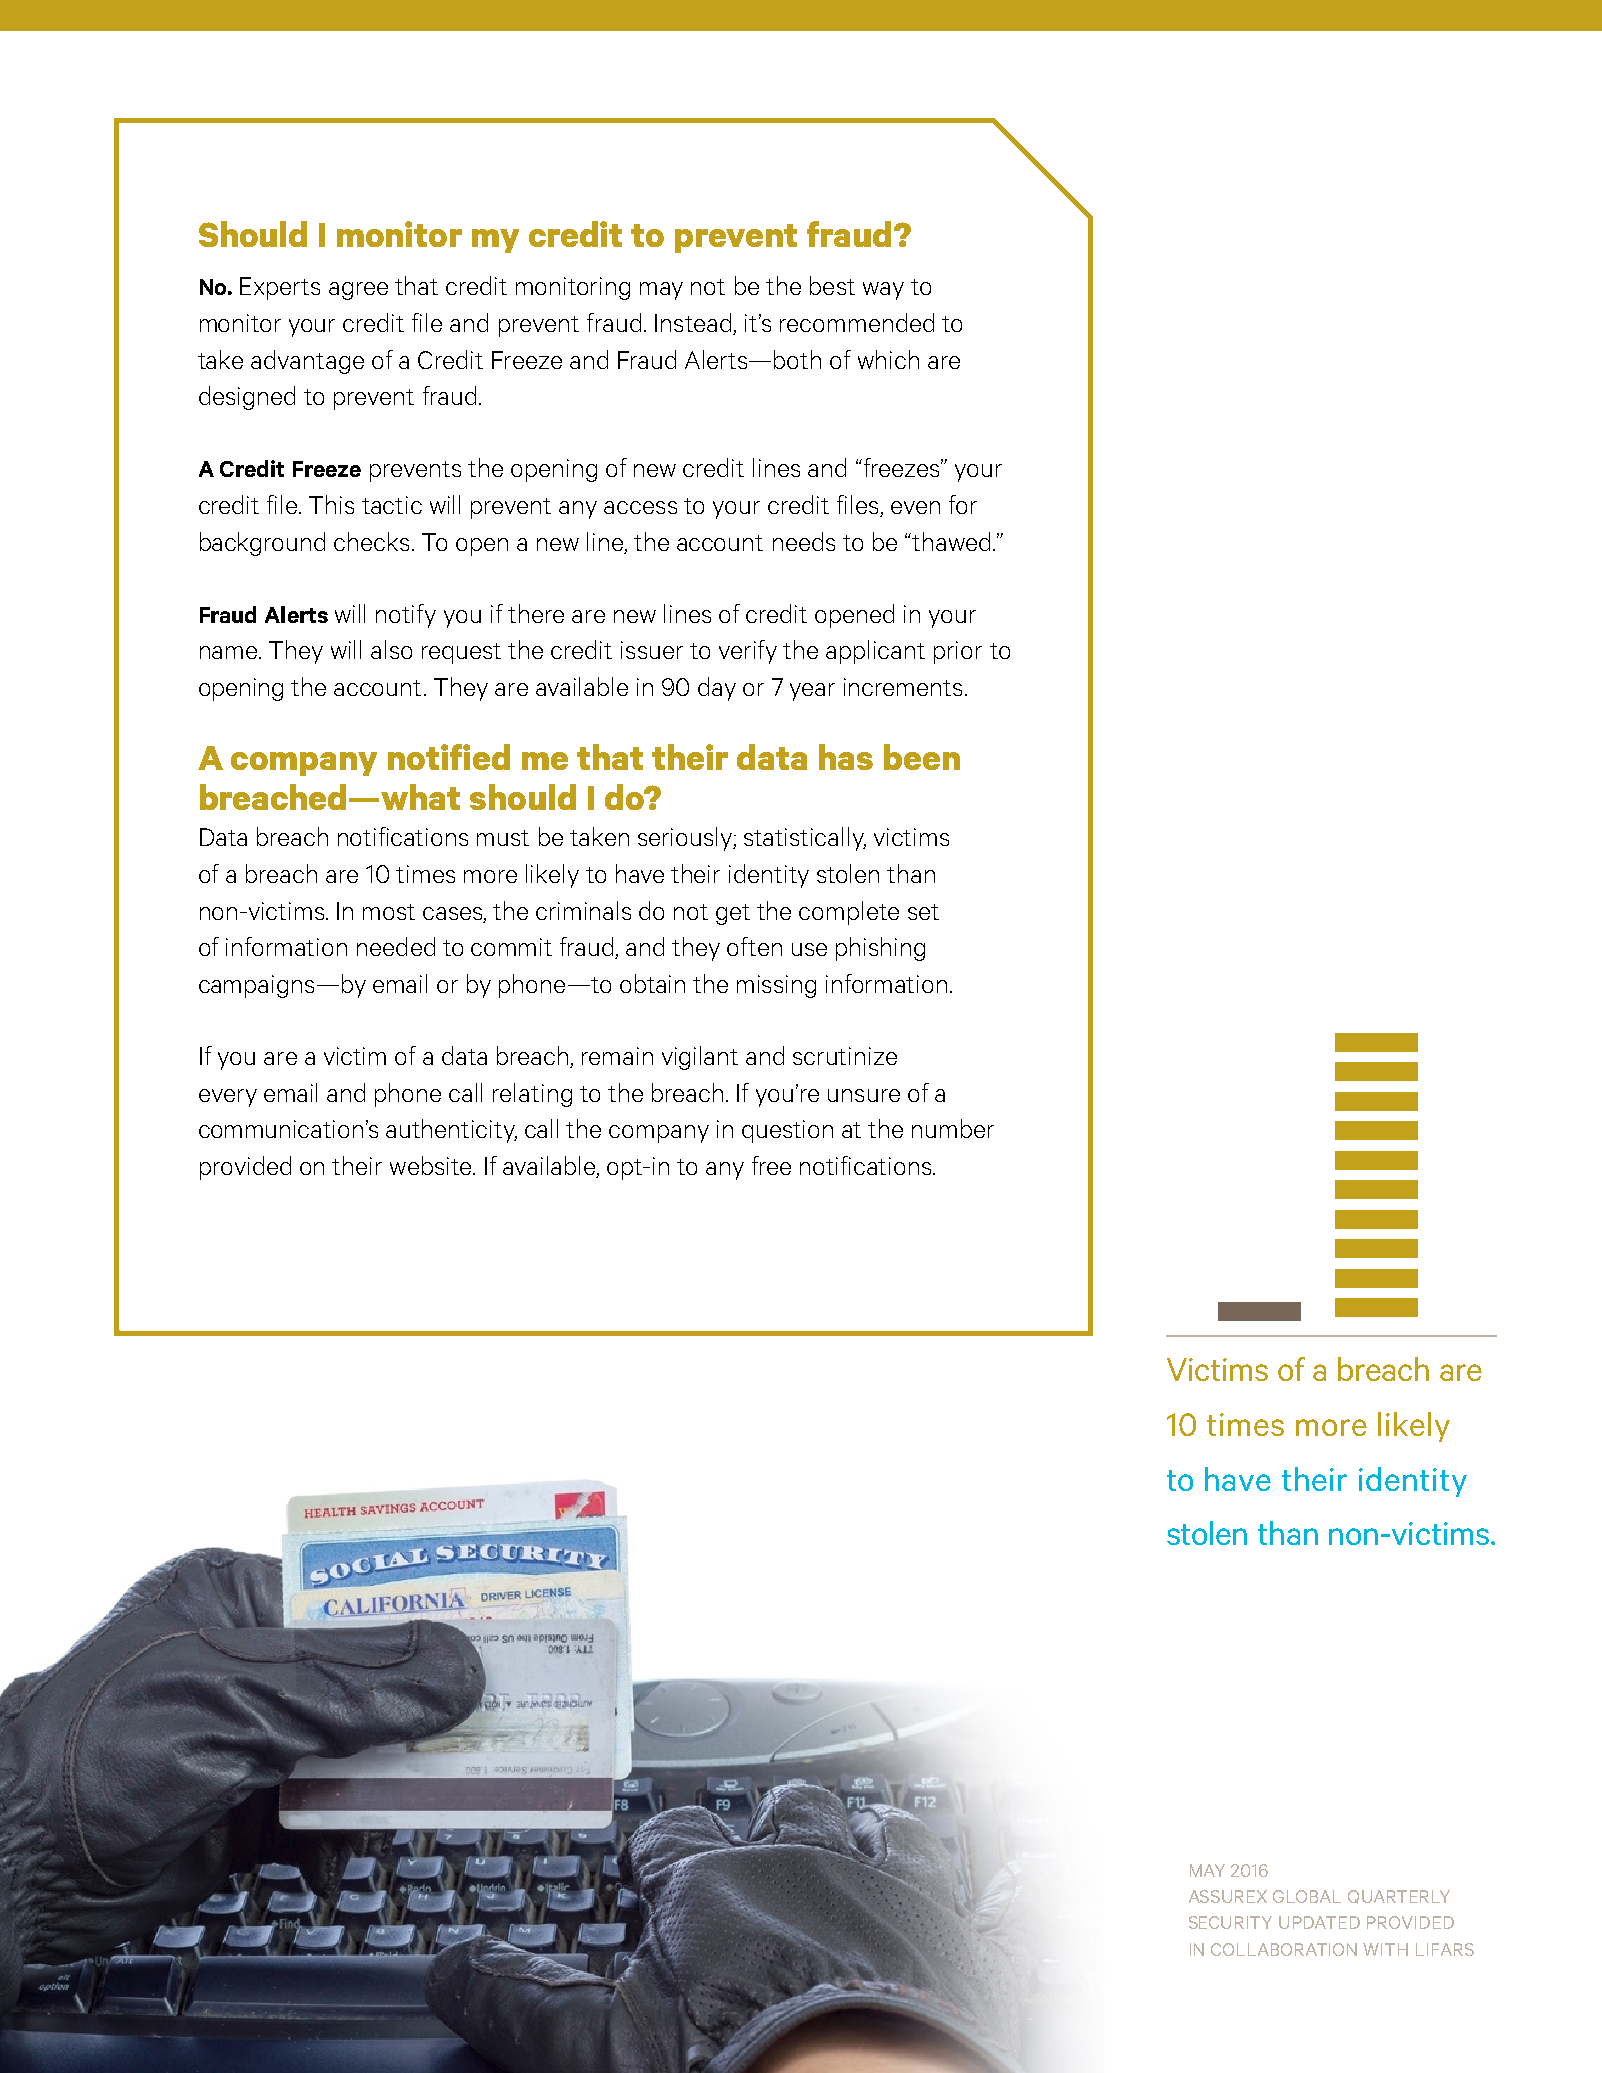  I want to click on number, so click(953, 1128).
